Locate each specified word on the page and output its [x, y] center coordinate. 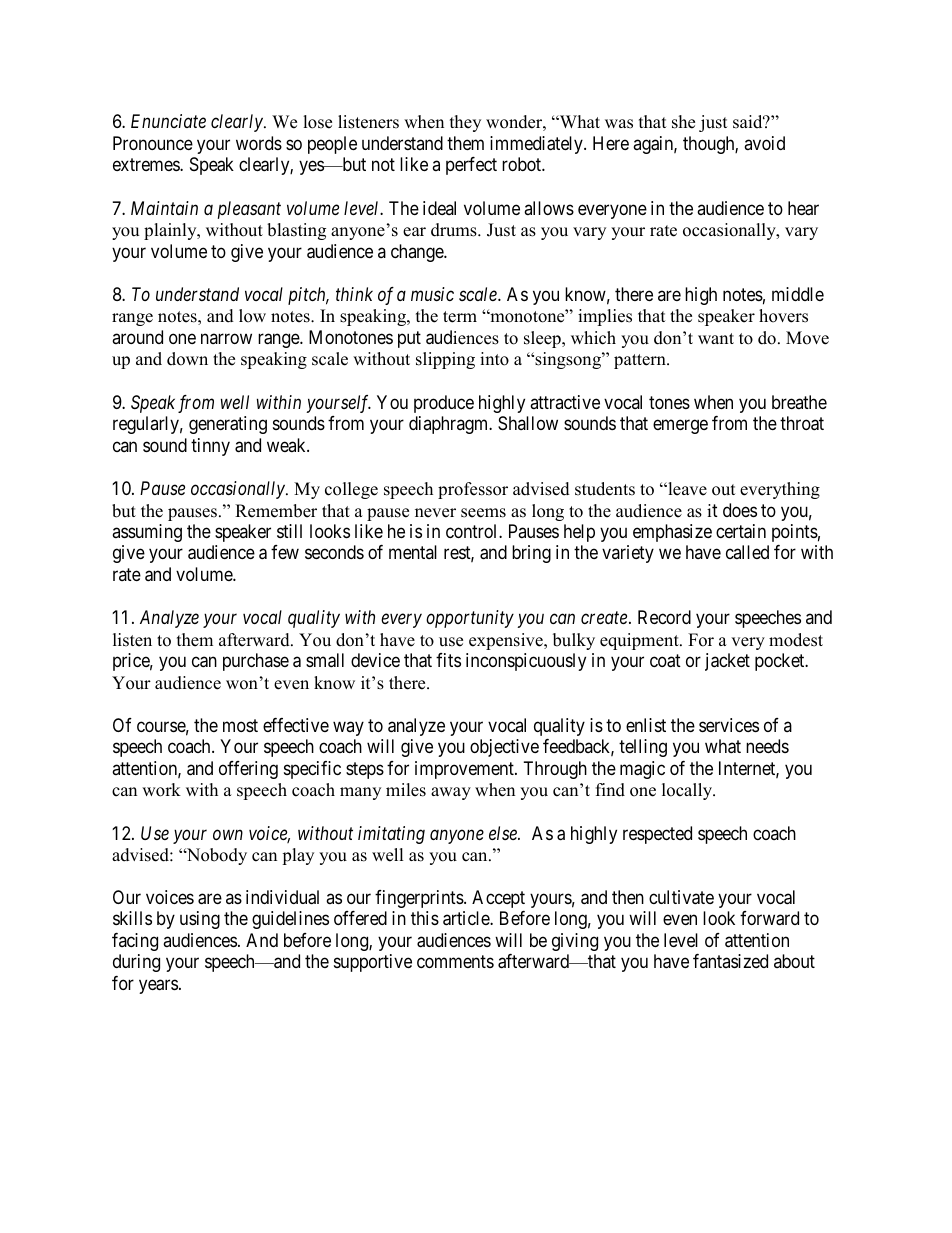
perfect [471, 166]
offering [248, 770]
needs [767, 746]
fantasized [730, 961]
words [259, 143]
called [747, 552]
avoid [764, 143]
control [473, 531]
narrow [226, 338]
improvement [465, 770]
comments [455, 962]
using [200, 920]
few [285, 552]
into [494, 359]
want [716, 338]
